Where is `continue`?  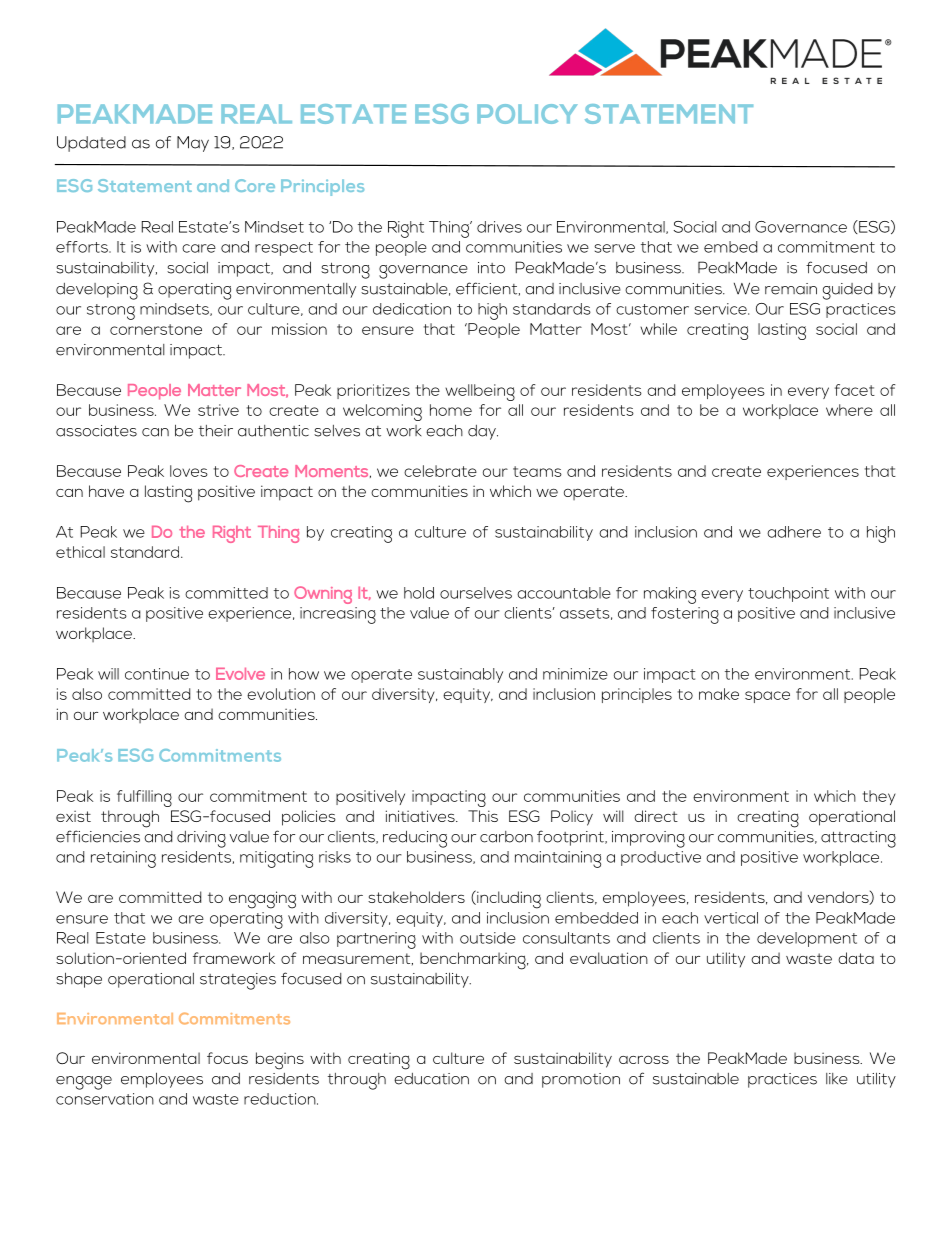 continue is located at coordinates (157, 674).
